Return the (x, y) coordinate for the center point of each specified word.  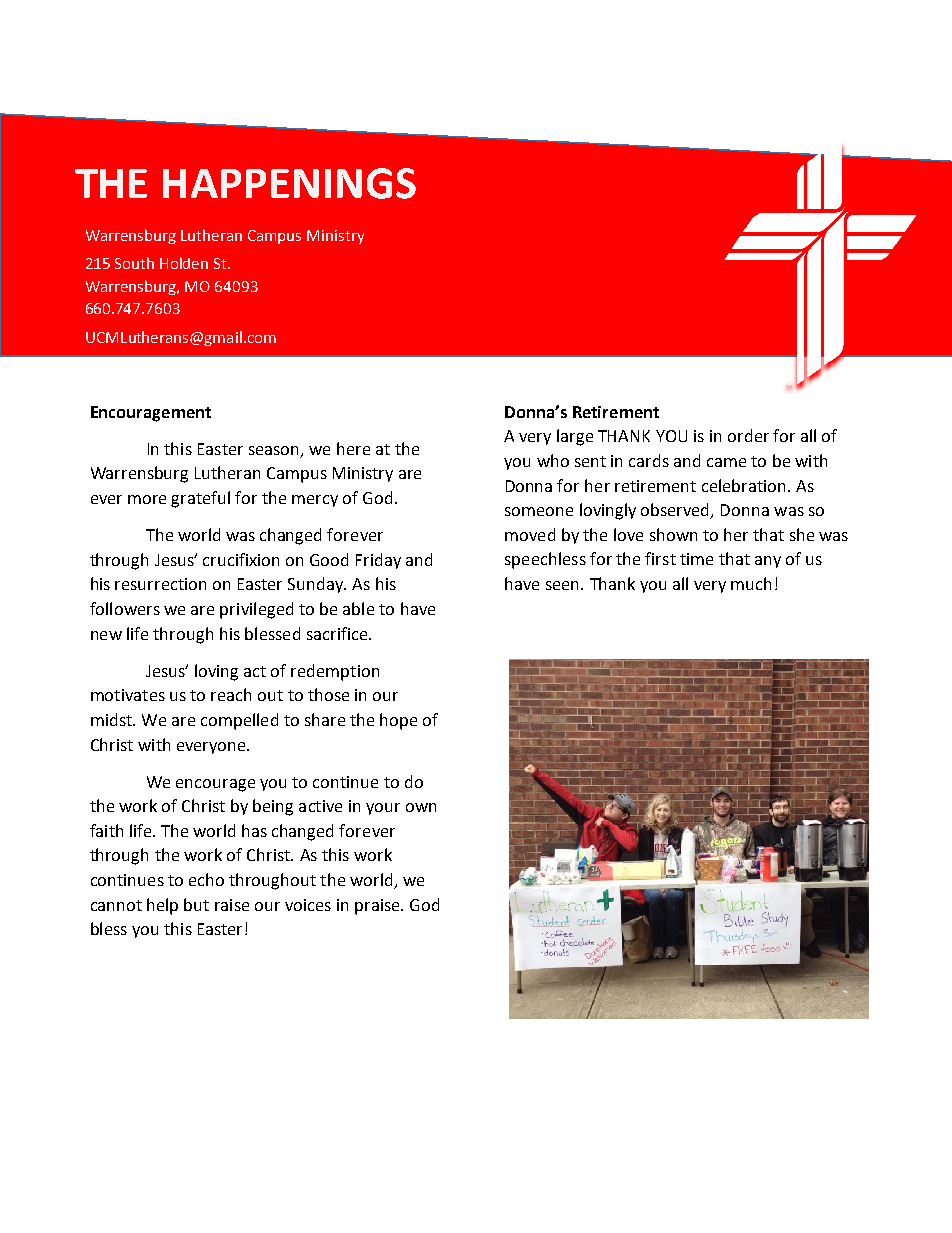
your (383, 809)
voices (308, 905)
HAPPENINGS (289, 183)
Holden (184, 263)
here (353, 448)
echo (206, 879)
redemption (335, 672)
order (748, 435)
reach (231, 694)
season (273, 450)
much (751, 583)
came (726, 462)
